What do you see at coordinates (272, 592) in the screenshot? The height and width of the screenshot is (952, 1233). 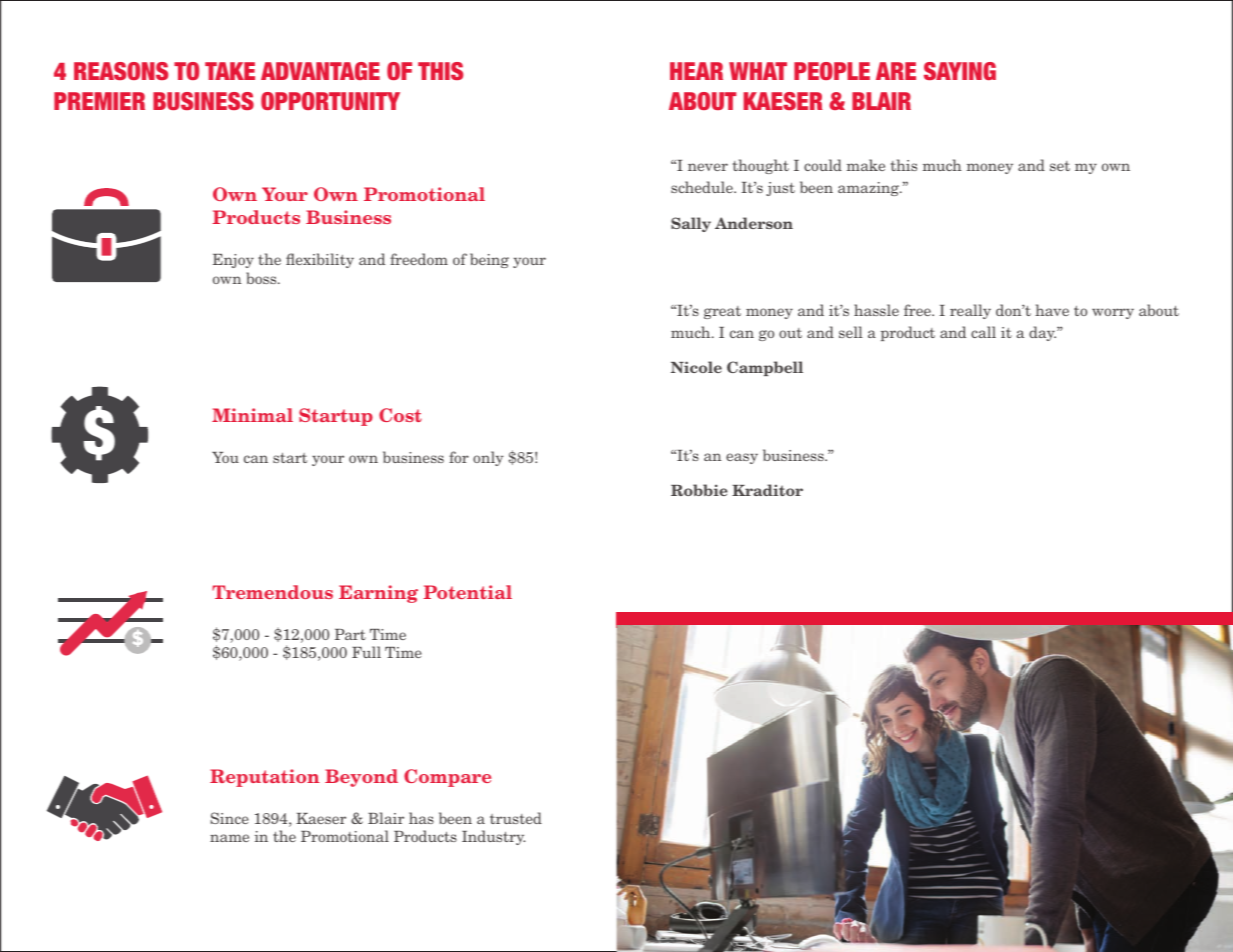 I see `Tremendous` at bounding box center [272, 592].
